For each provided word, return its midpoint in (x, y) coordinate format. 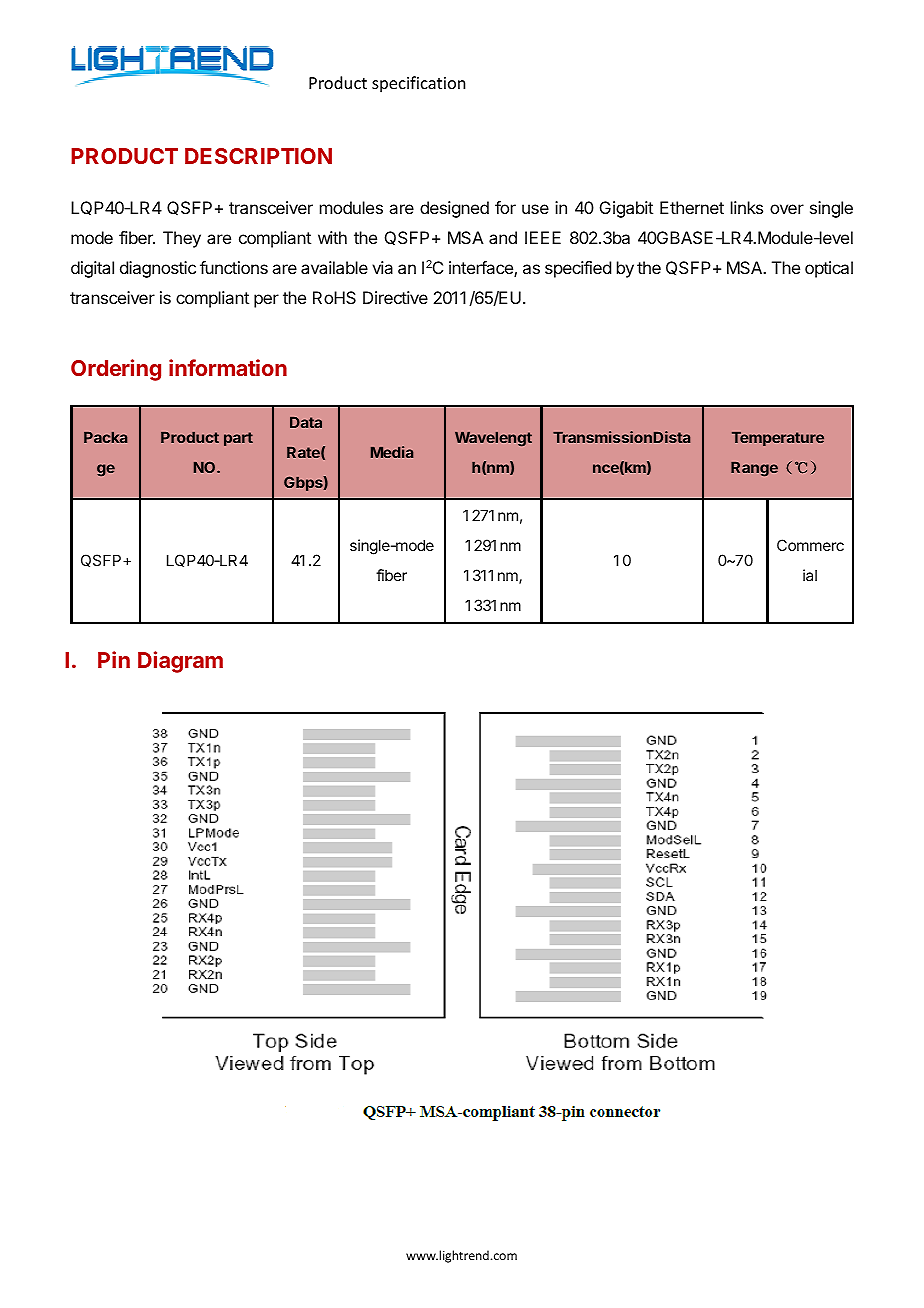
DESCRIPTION (258, 156)
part (238, 439)
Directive (395, 297)
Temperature (778, 439)
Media (392, 452)
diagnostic (158, 269)
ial (810, 575)
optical (829, 269)
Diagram (180, 662)
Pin (114, 659)
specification (418, 84)
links (747, 207)
